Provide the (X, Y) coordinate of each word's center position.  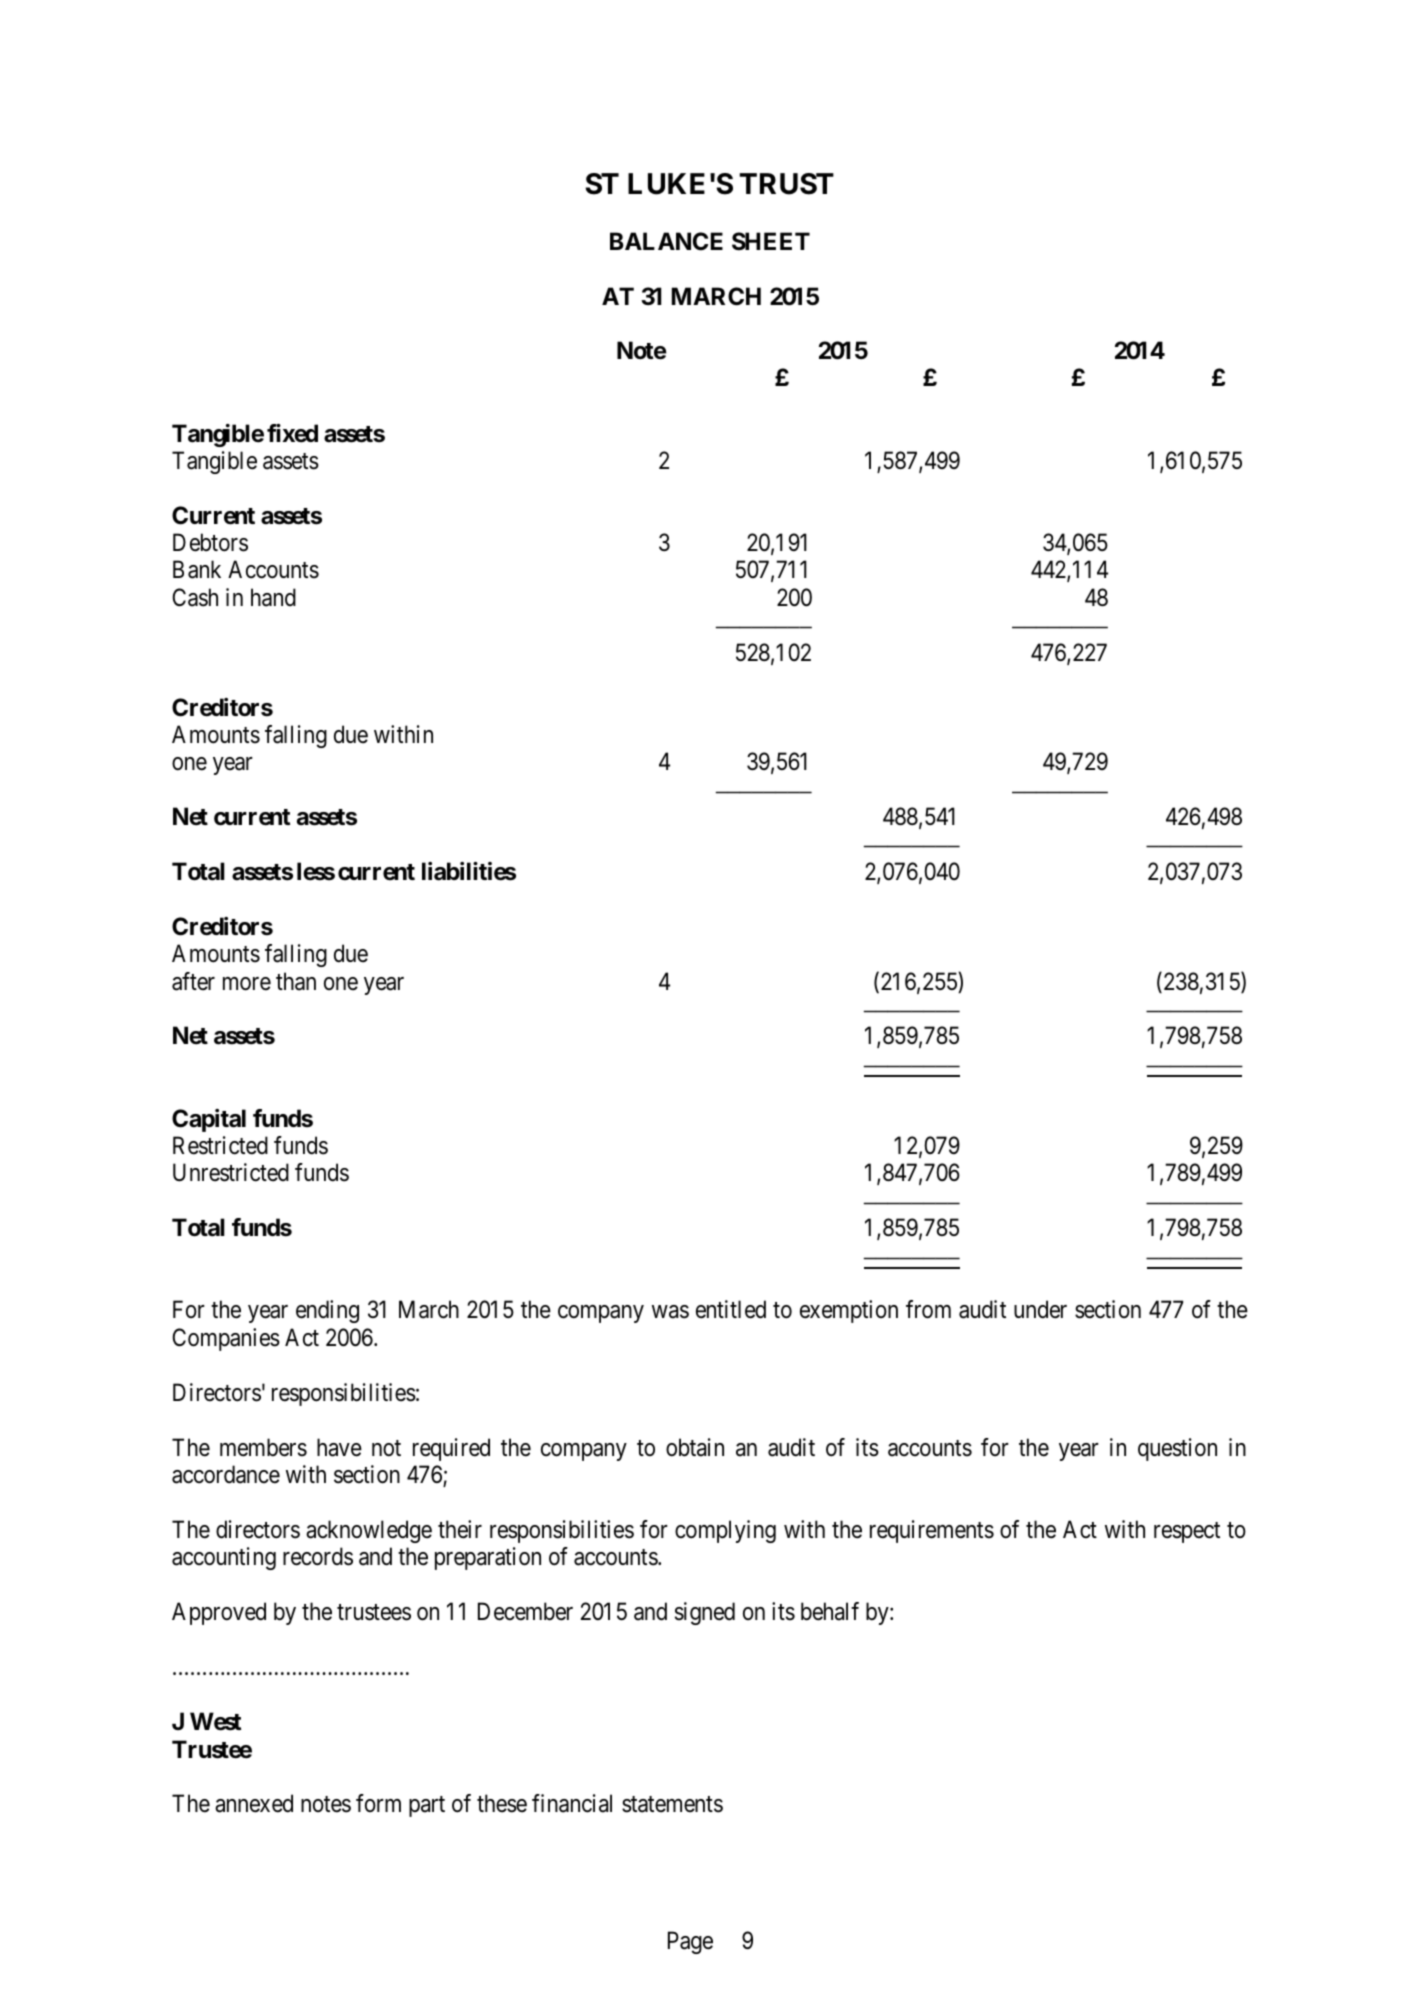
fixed (292, 433)
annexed (254, 1803)
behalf (830, 1611)
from (928, 1309)
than (296, 981)
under (1040, 1309)
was (670, 1312)
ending (327, 1311)
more (247, 984)
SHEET (771, 241)
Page (690, 1943)
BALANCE (666, 241)
